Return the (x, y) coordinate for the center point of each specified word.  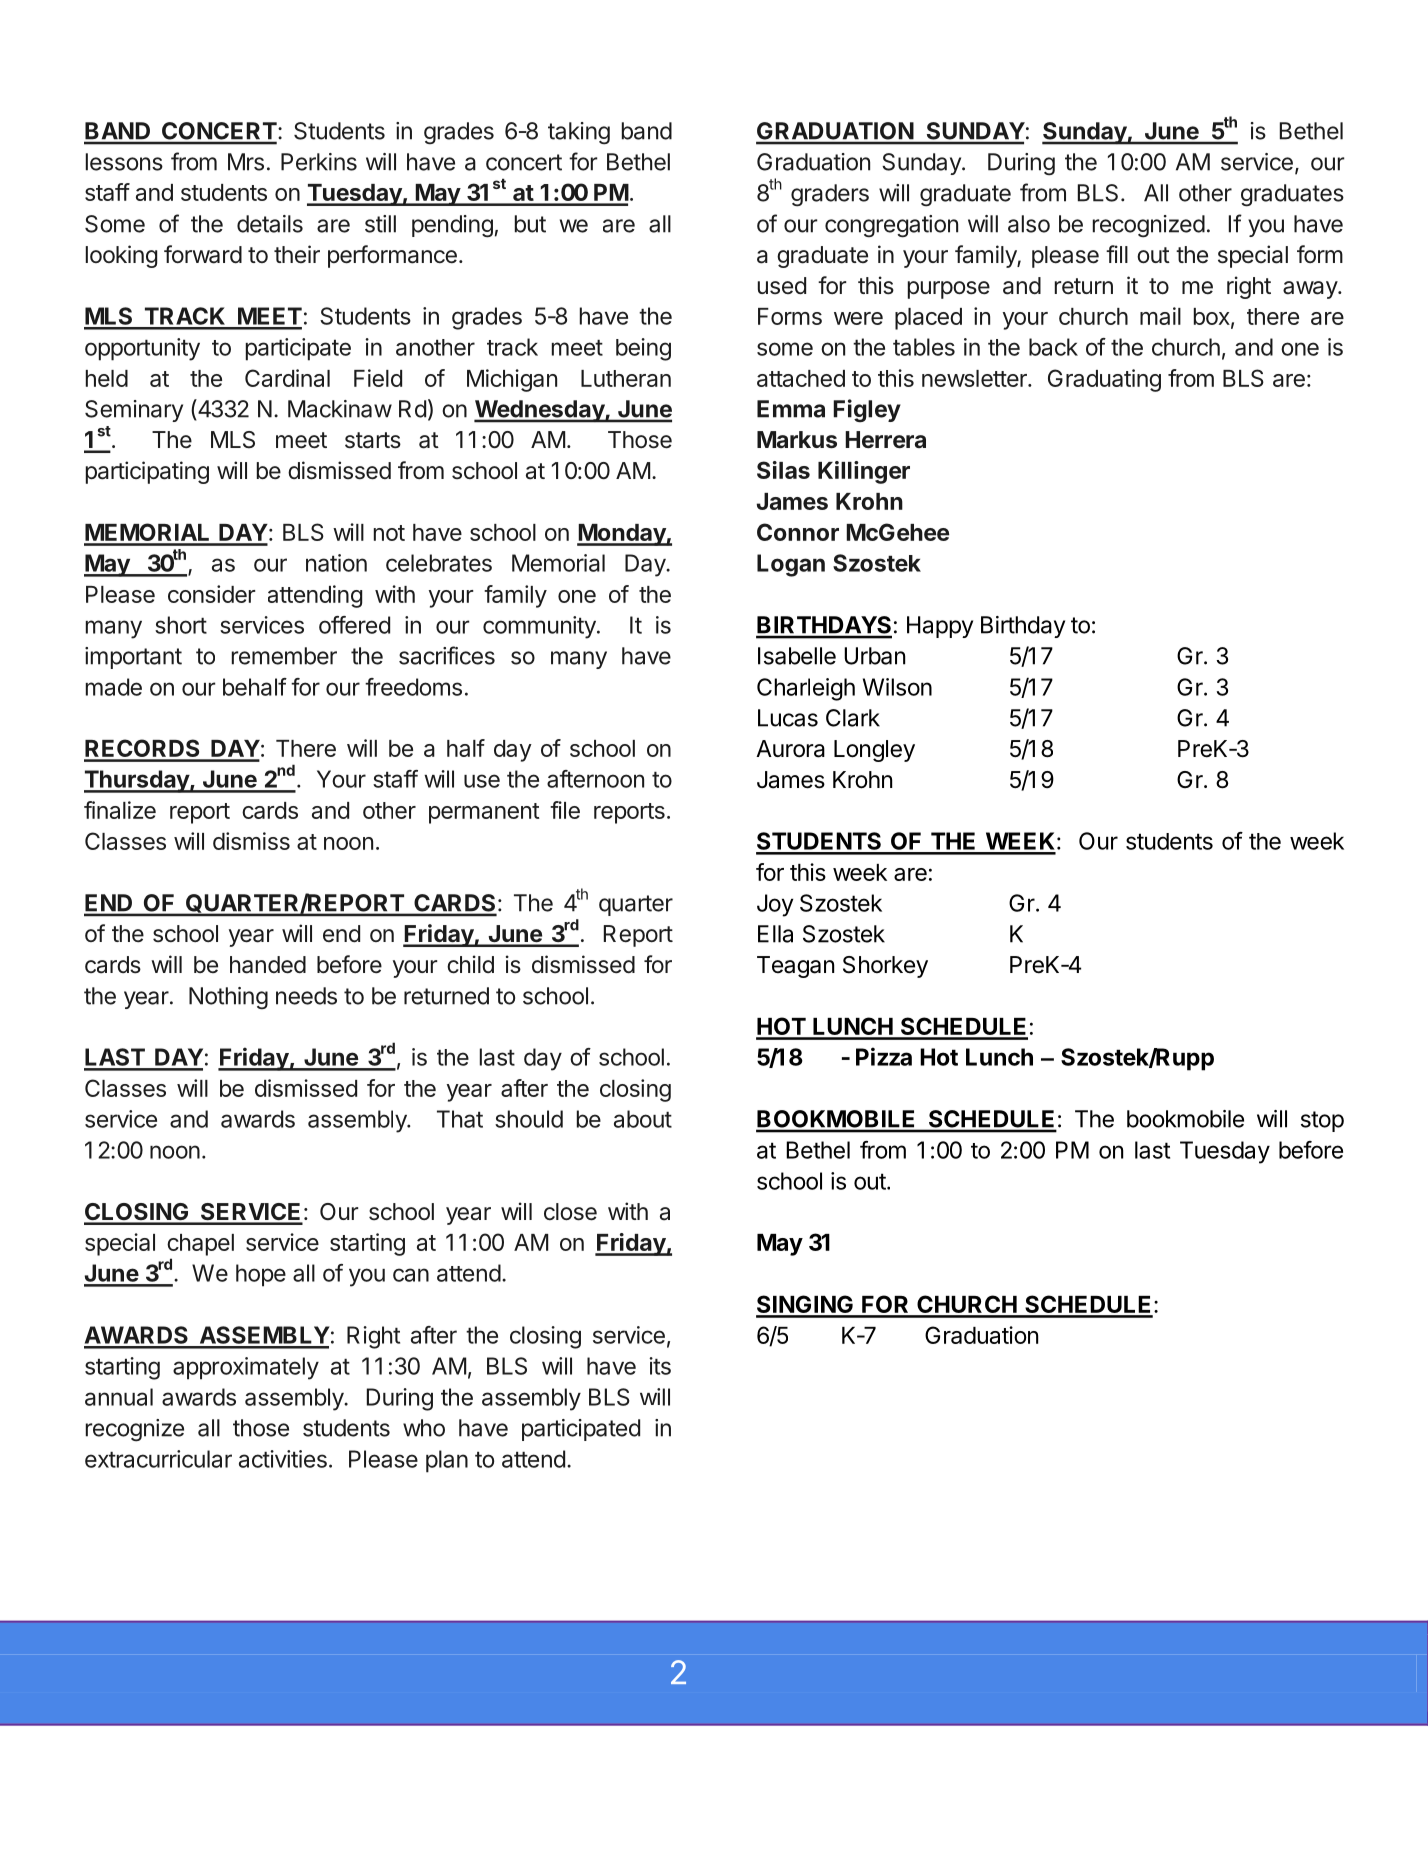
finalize (120, 810)
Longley (874, 751)
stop (1322, 1121)
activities (283, 1459)
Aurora (790, 749)
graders (830, 195)
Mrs (246, 162)
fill (1117, 254)
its (660, 1366)
